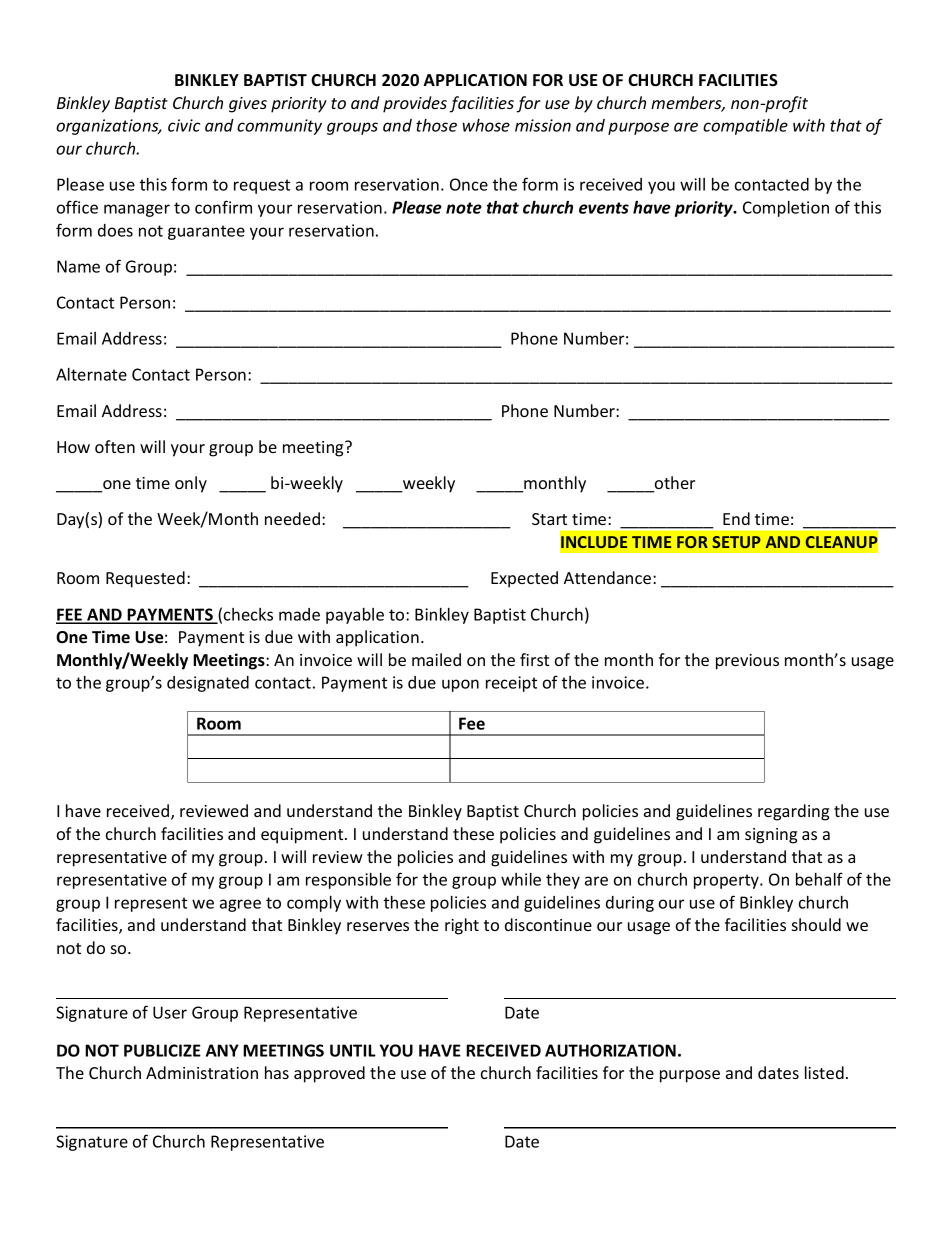  Describe the element at coordinates (747, 662) in the image. I see `previous` at that location.
